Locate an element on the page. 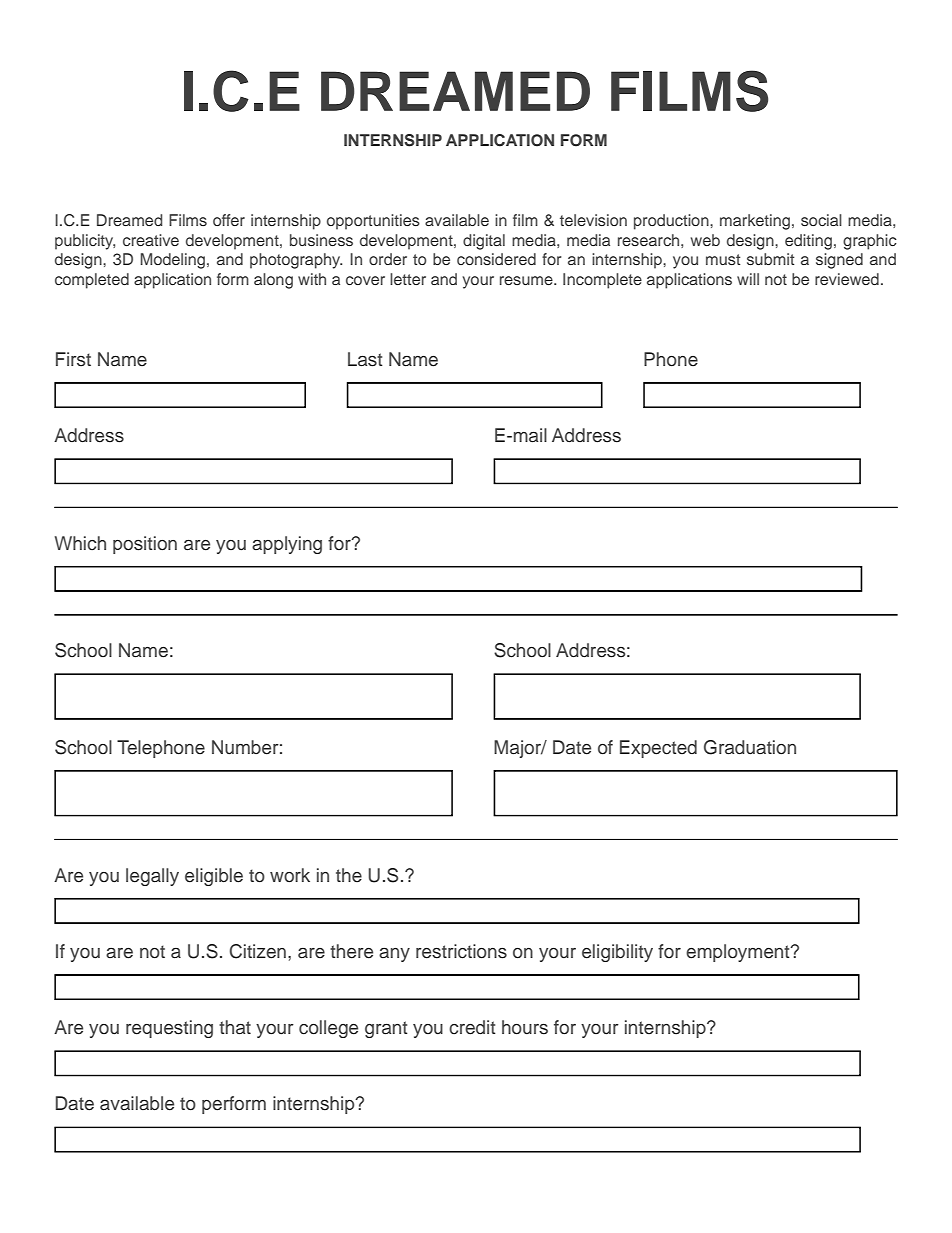 This page has height=1233, width=952. digital is located at coordinates (484, 242).
